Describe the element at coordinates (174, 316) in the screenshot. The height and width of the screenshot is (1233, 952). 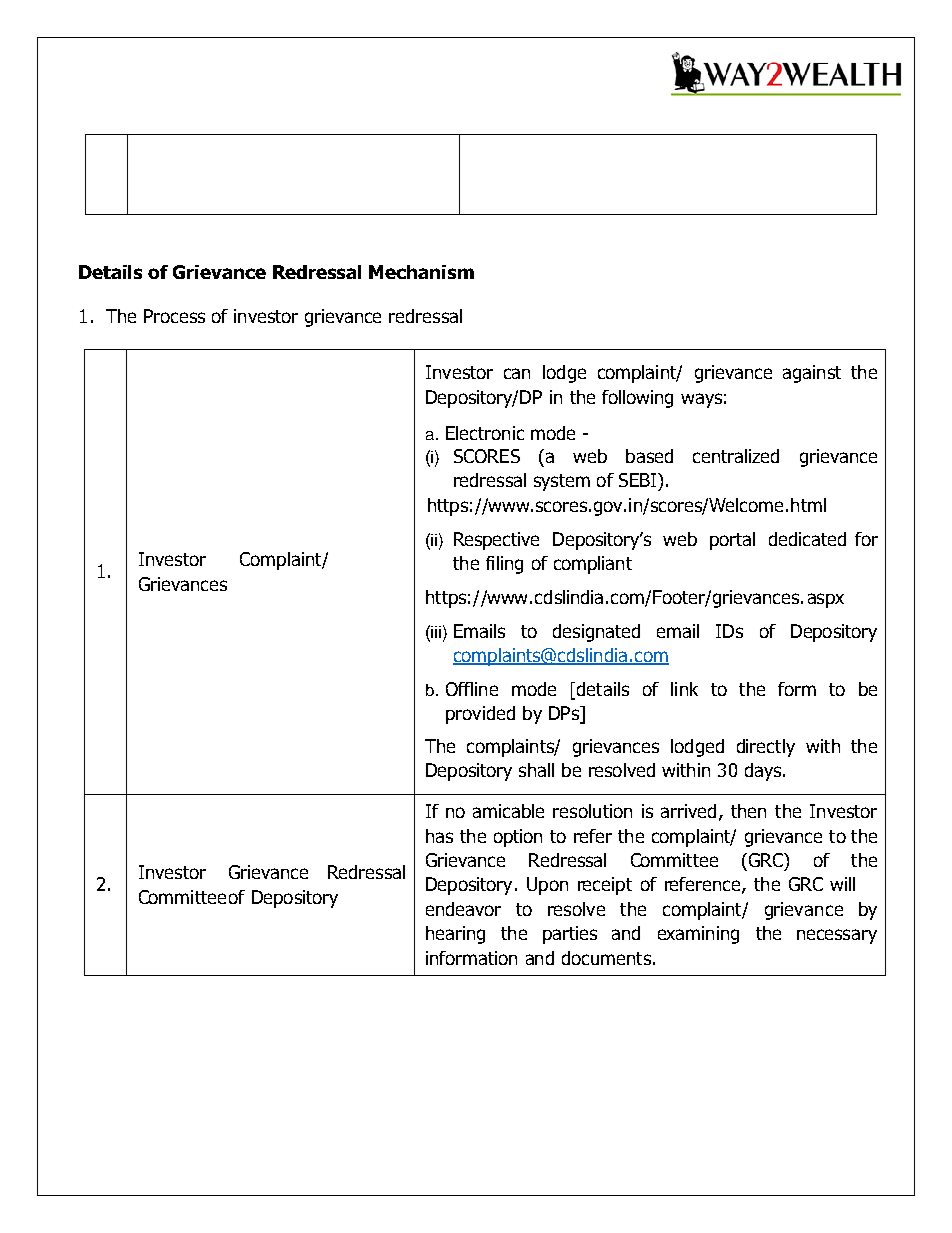
I see `Process` at that location.
